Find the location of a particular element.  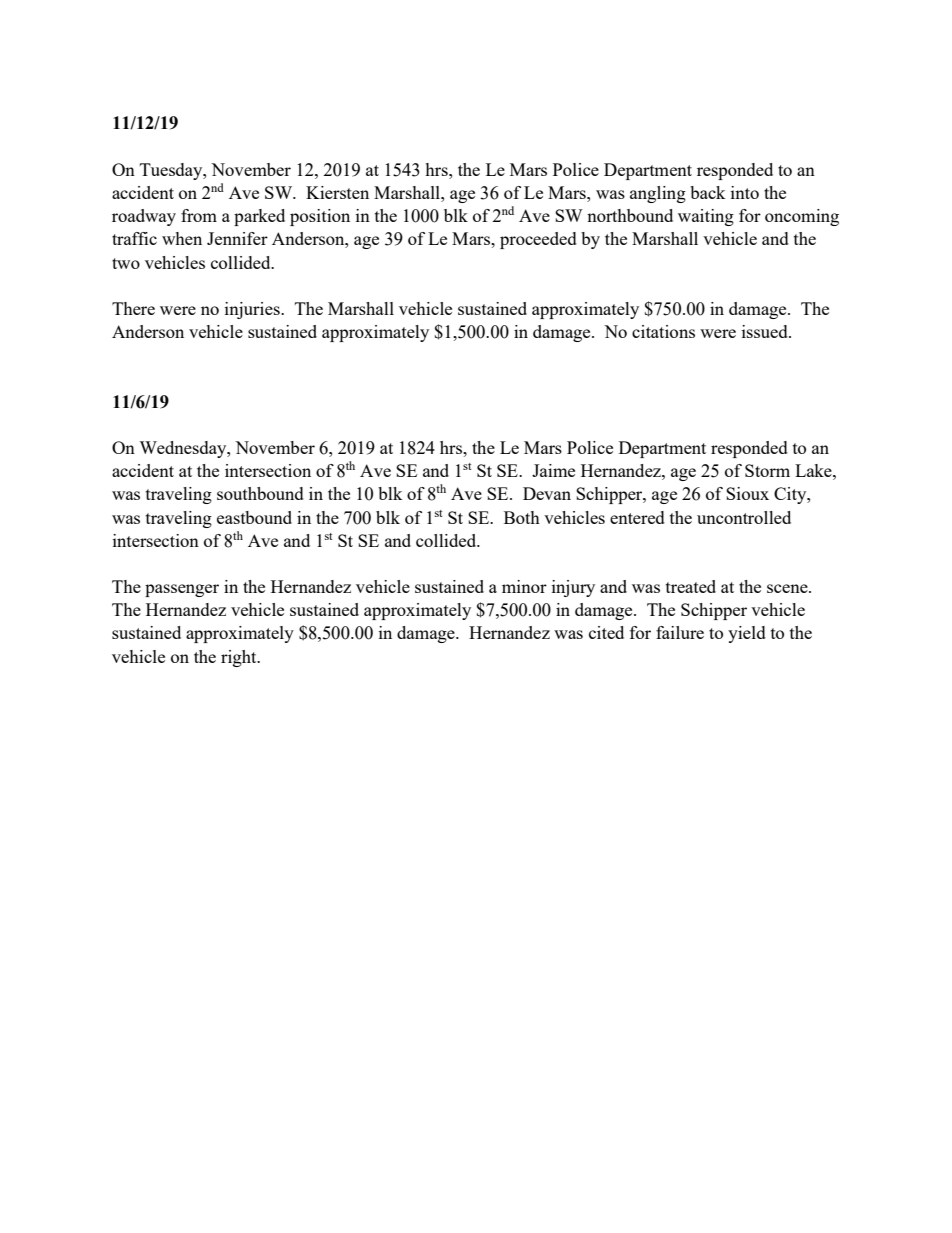

Sioux is located at coordinates (747, 493).
